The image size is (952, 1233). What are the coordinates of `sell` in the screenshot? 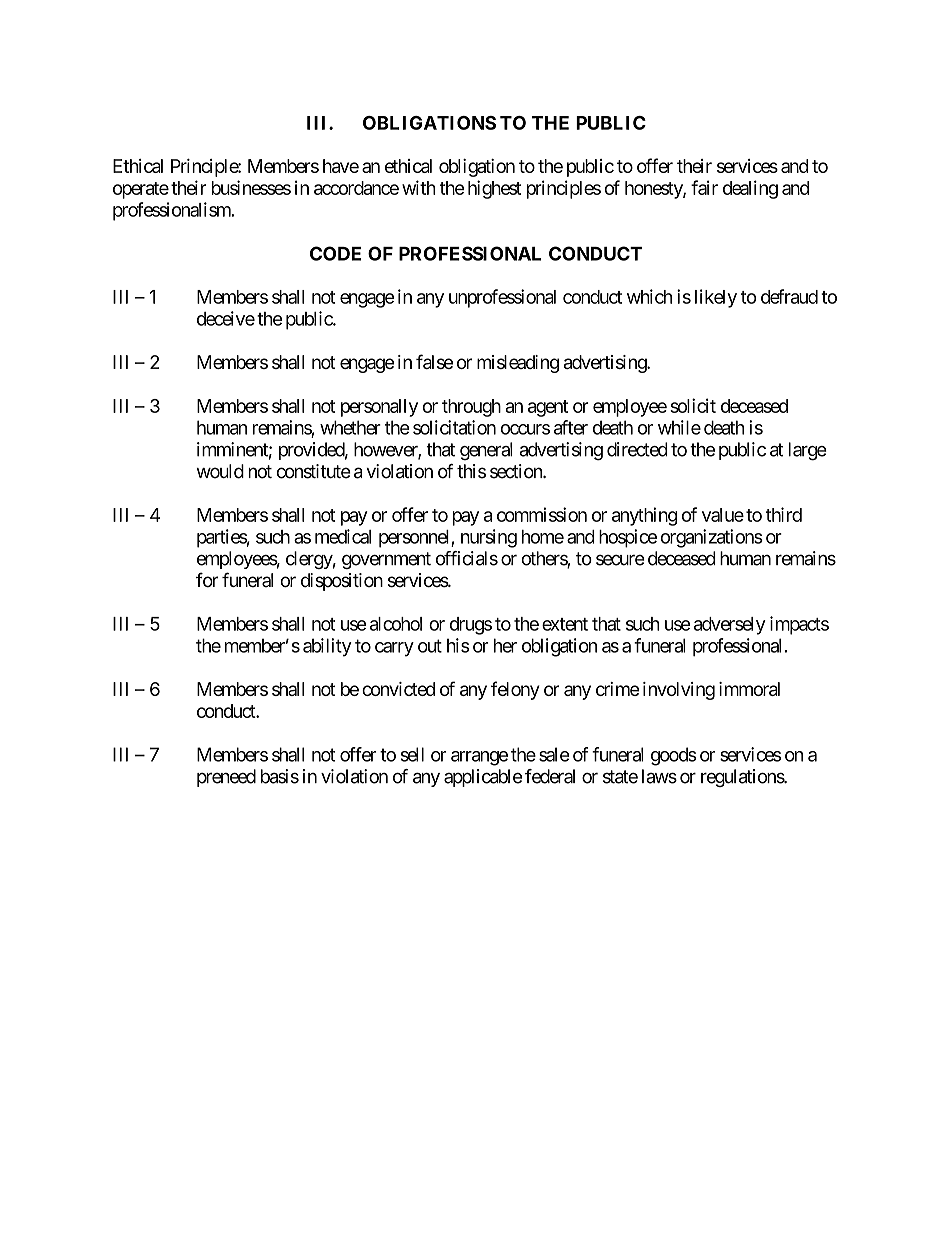 It's located at (412, 754).
